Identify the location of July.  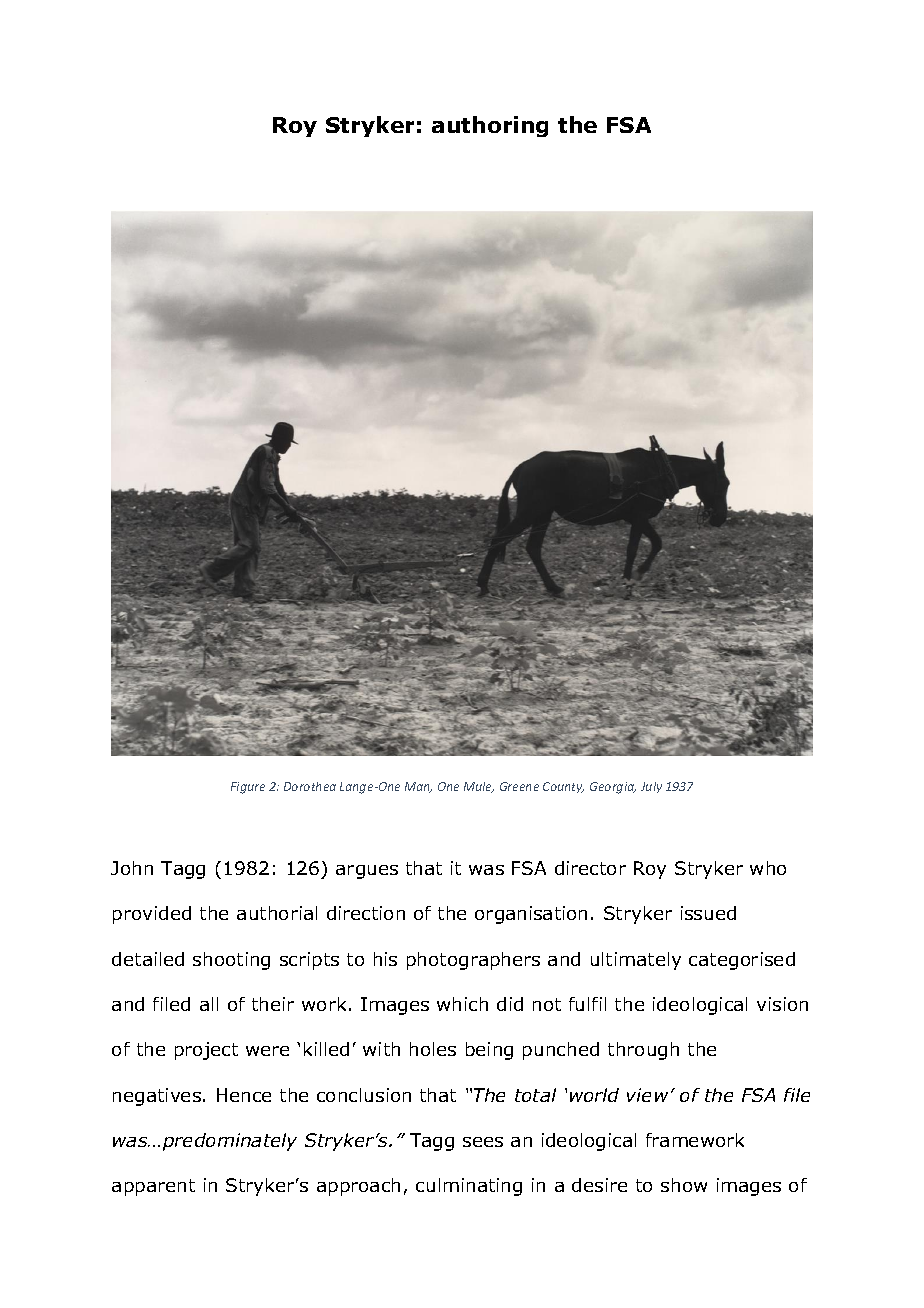
(651, 787).
